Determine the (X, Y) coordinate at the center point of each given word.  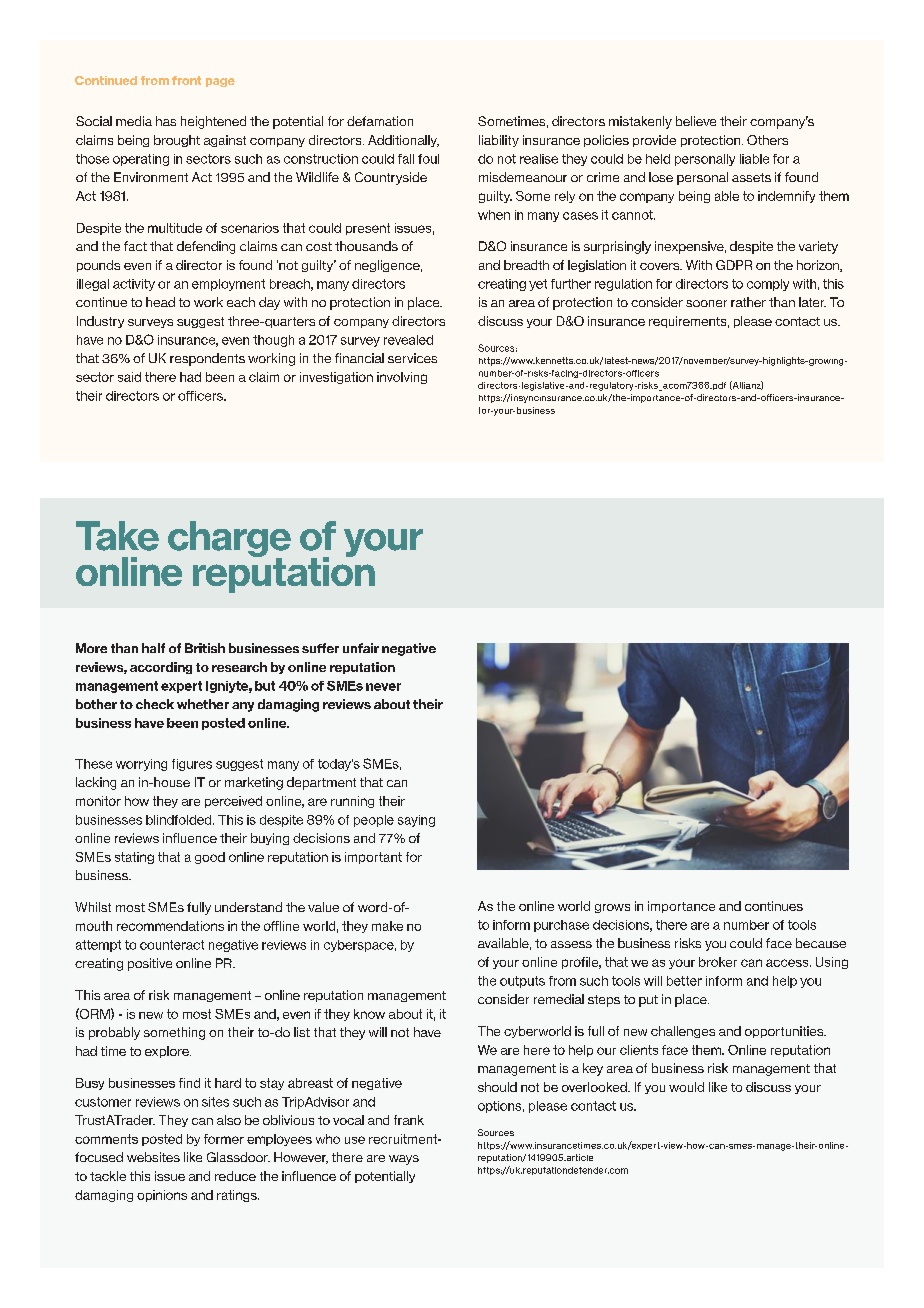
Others (767, 140)
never (383, 687)
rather (748, 302)
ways (404, 1160)
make (387, 926)
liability (499, 141)
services (412, 358)
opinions (162, 1196)
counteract (172, 945)
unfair (361, 648)
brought (177, 141)
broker (718, 962)
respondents (207, 359)
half (153, 648)
